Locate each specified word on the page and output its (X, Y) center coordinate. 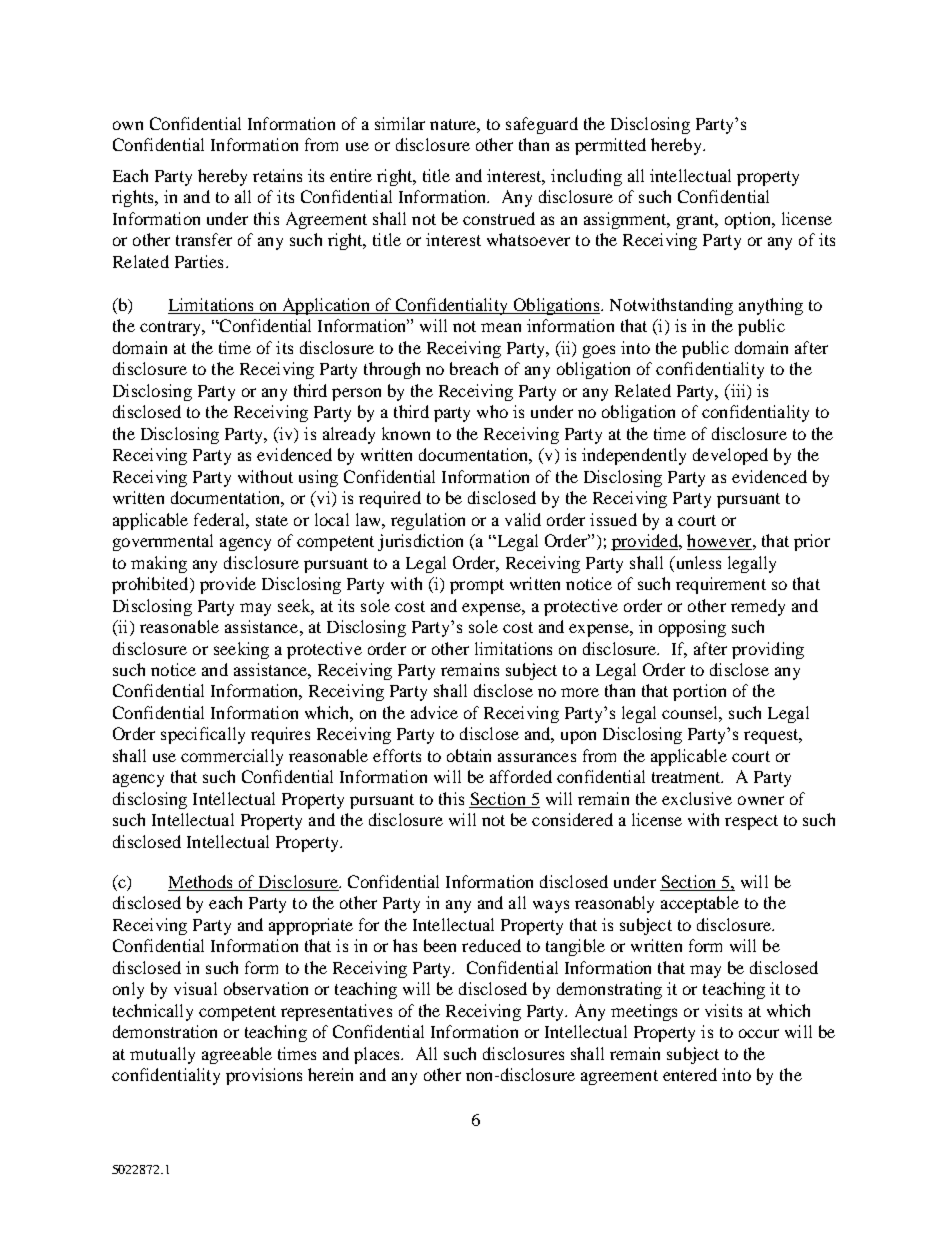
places (378, 1055)
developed (730, 456)
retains (277, 175)
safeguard (542, 125)
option (749, 220)
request (772, 736)
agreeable (237, 1055)
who (492, 411)
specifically (203, 735)
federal (220, 519)
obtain (469, 755)
